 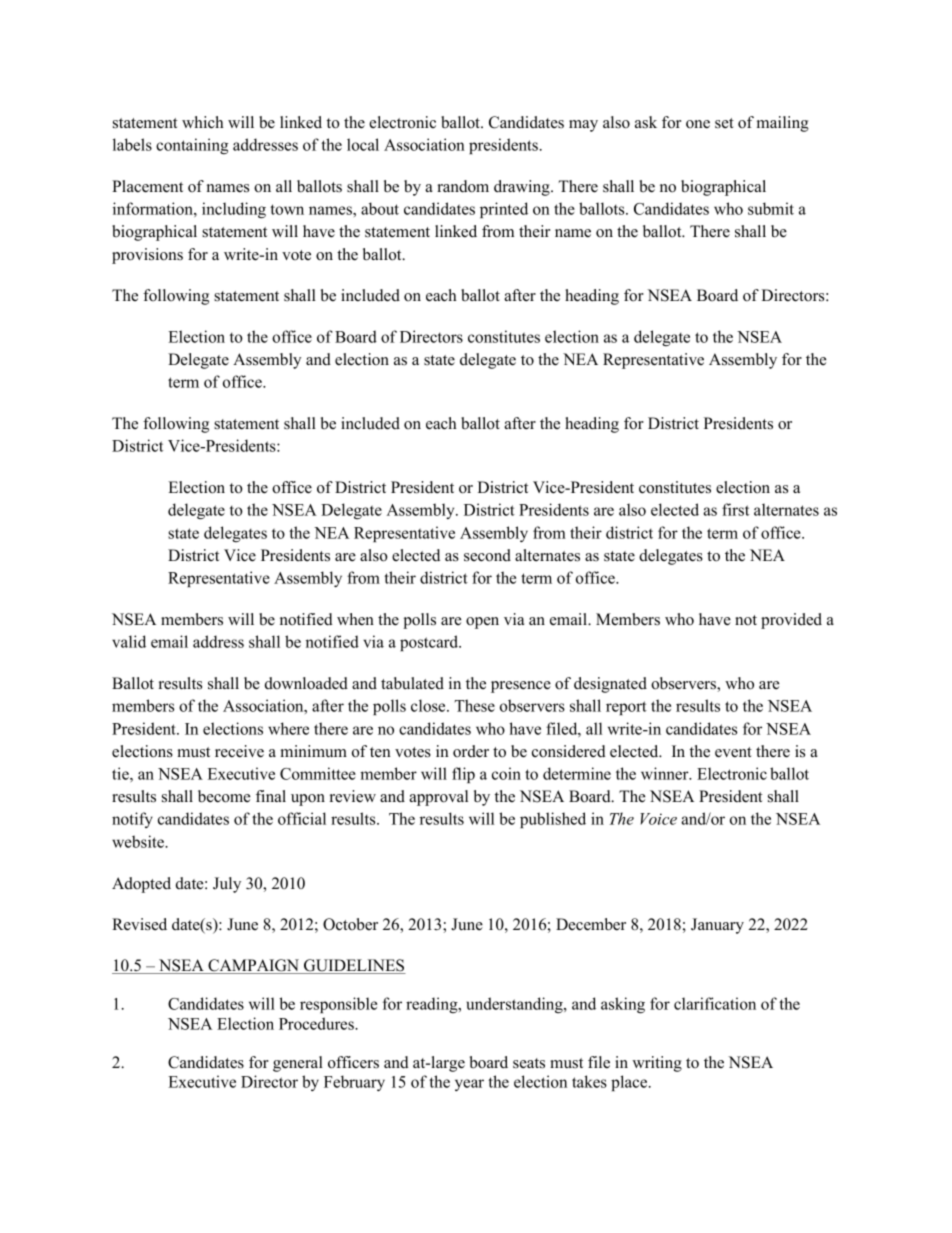 I want to click on random, so click(x=463, y=186).
